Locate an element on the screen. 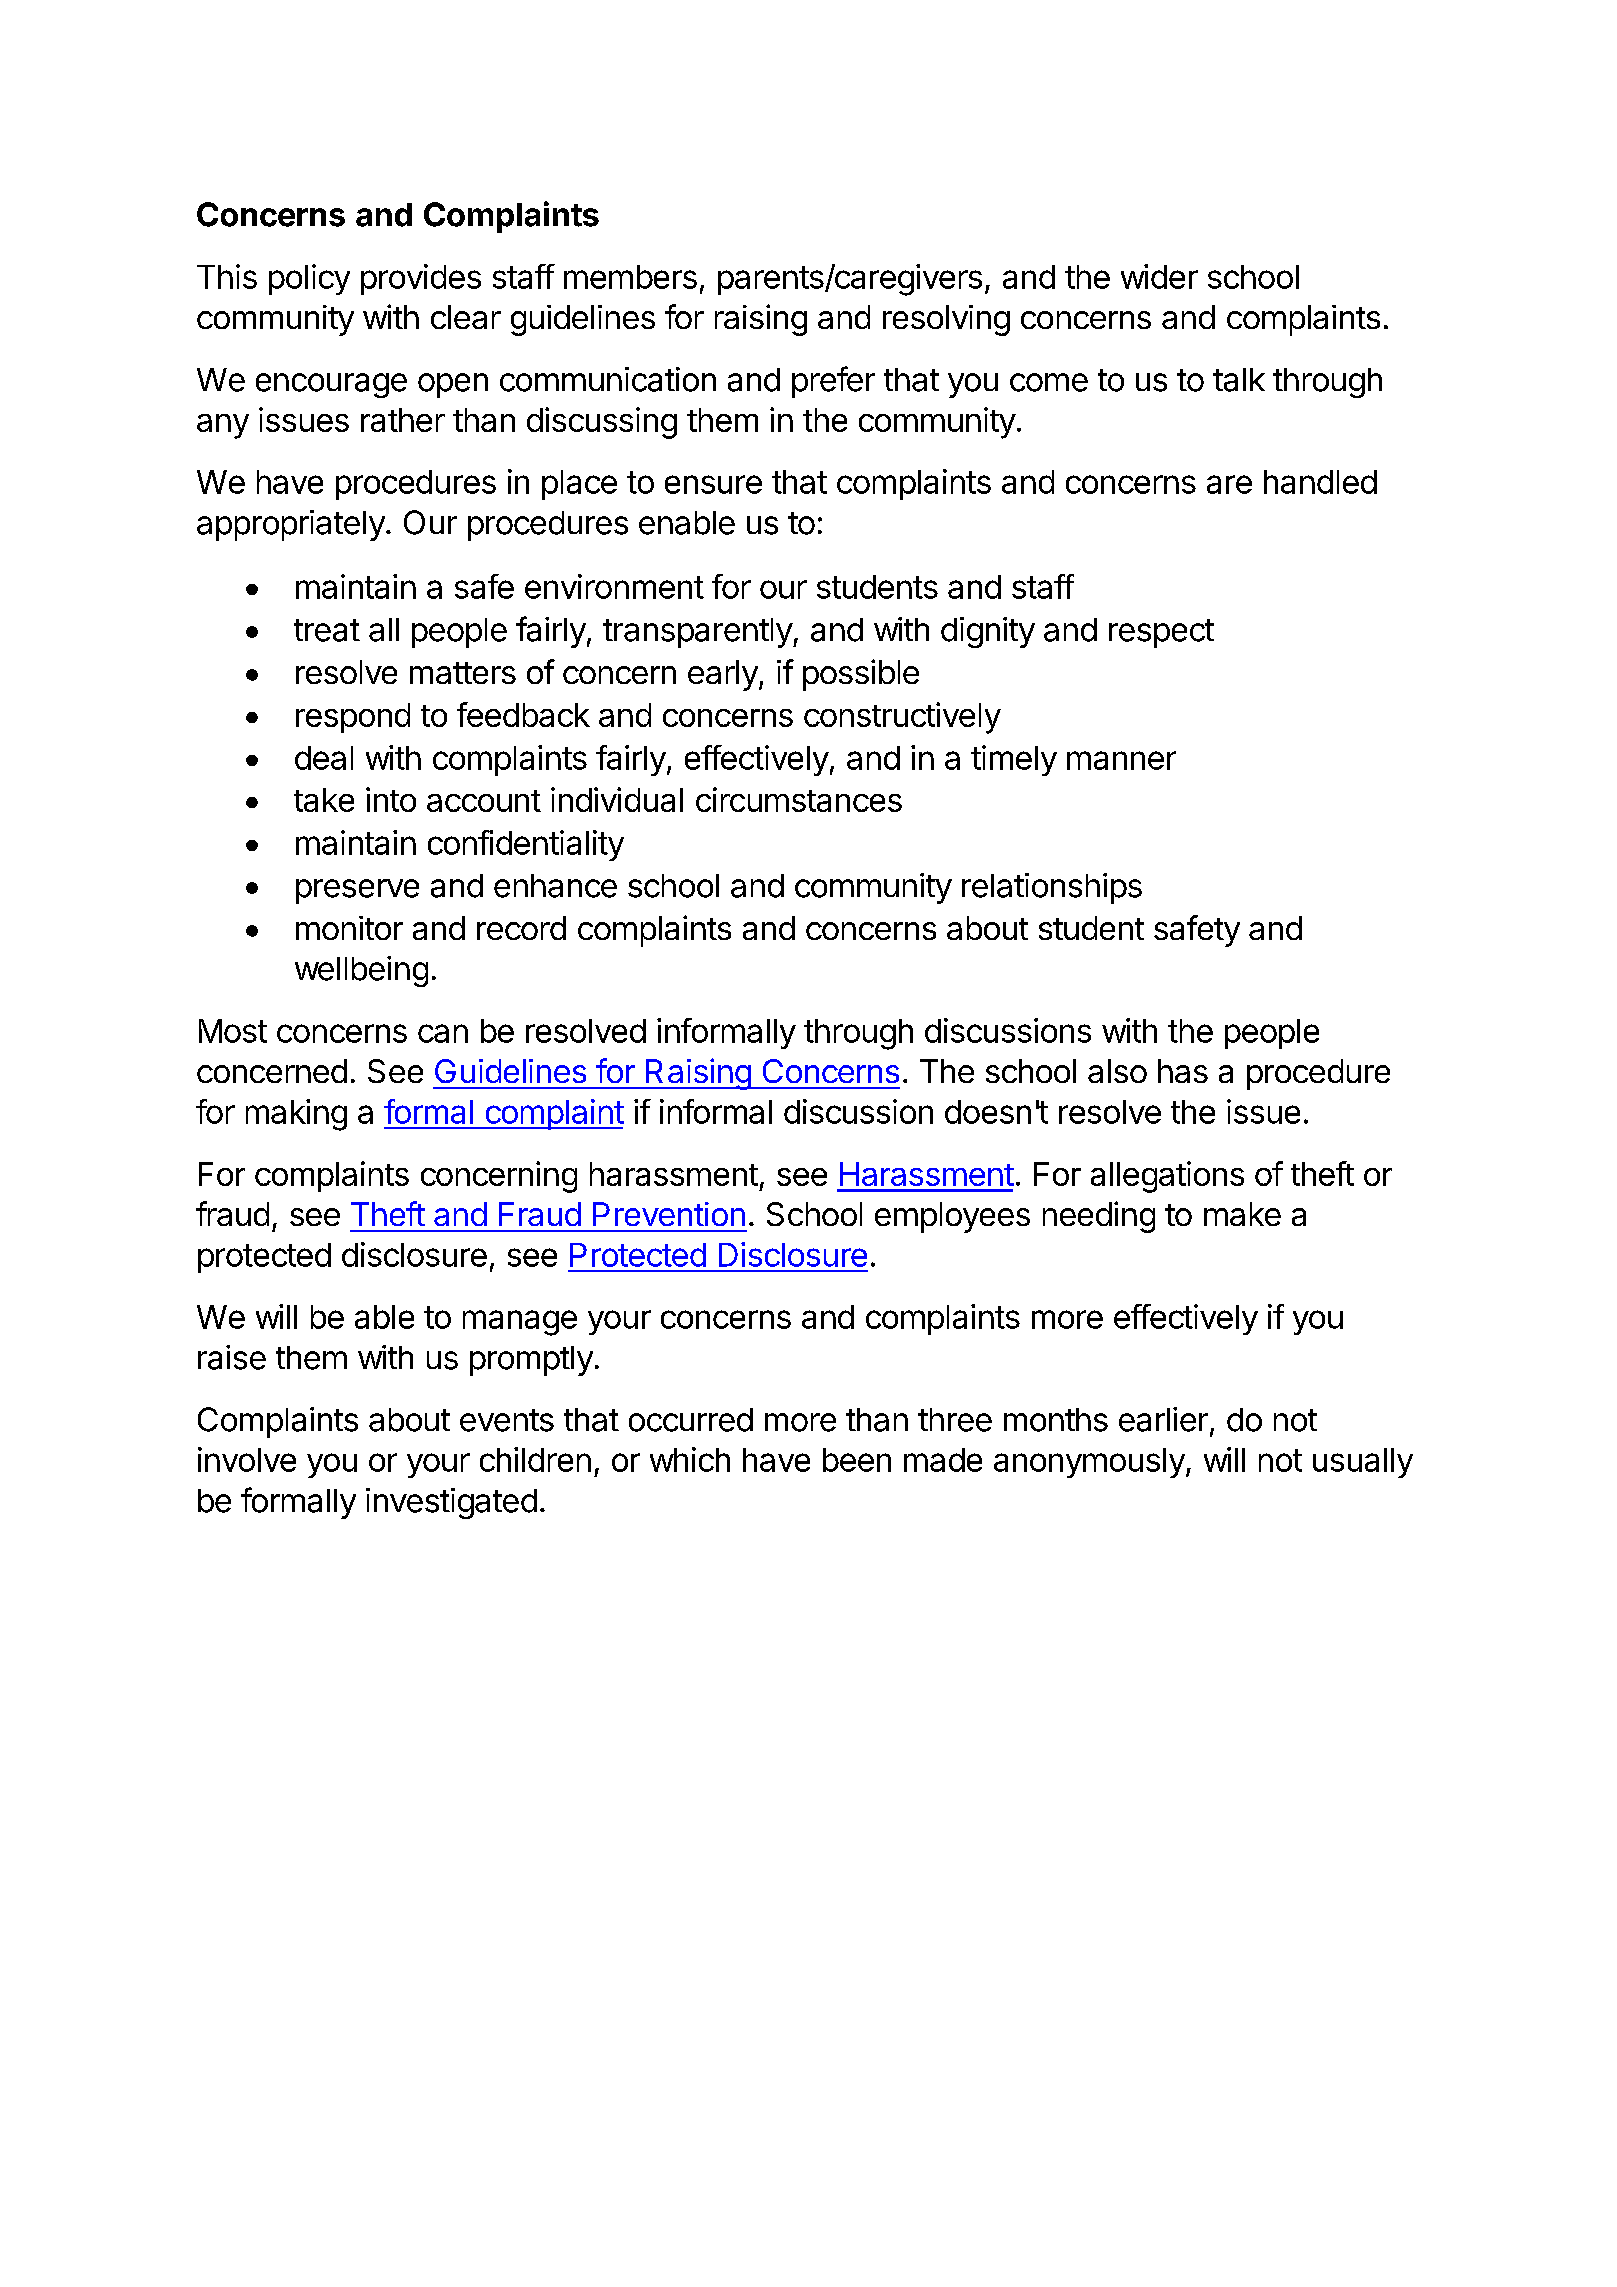  been is located at coordinates (857, 1460).
